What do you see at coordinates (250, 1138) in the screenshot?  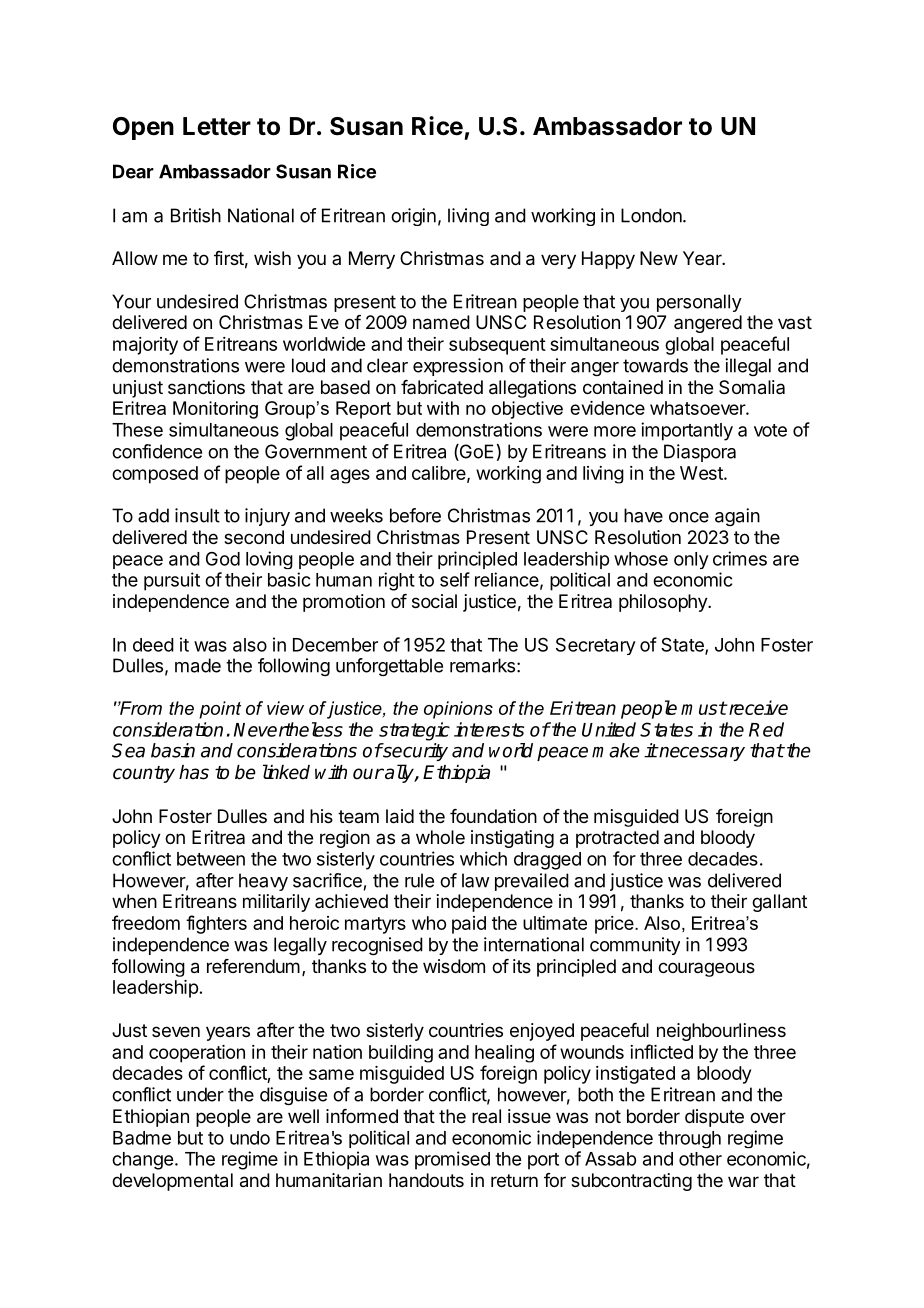 I see `undo` at bounding box center [250, 1138].
